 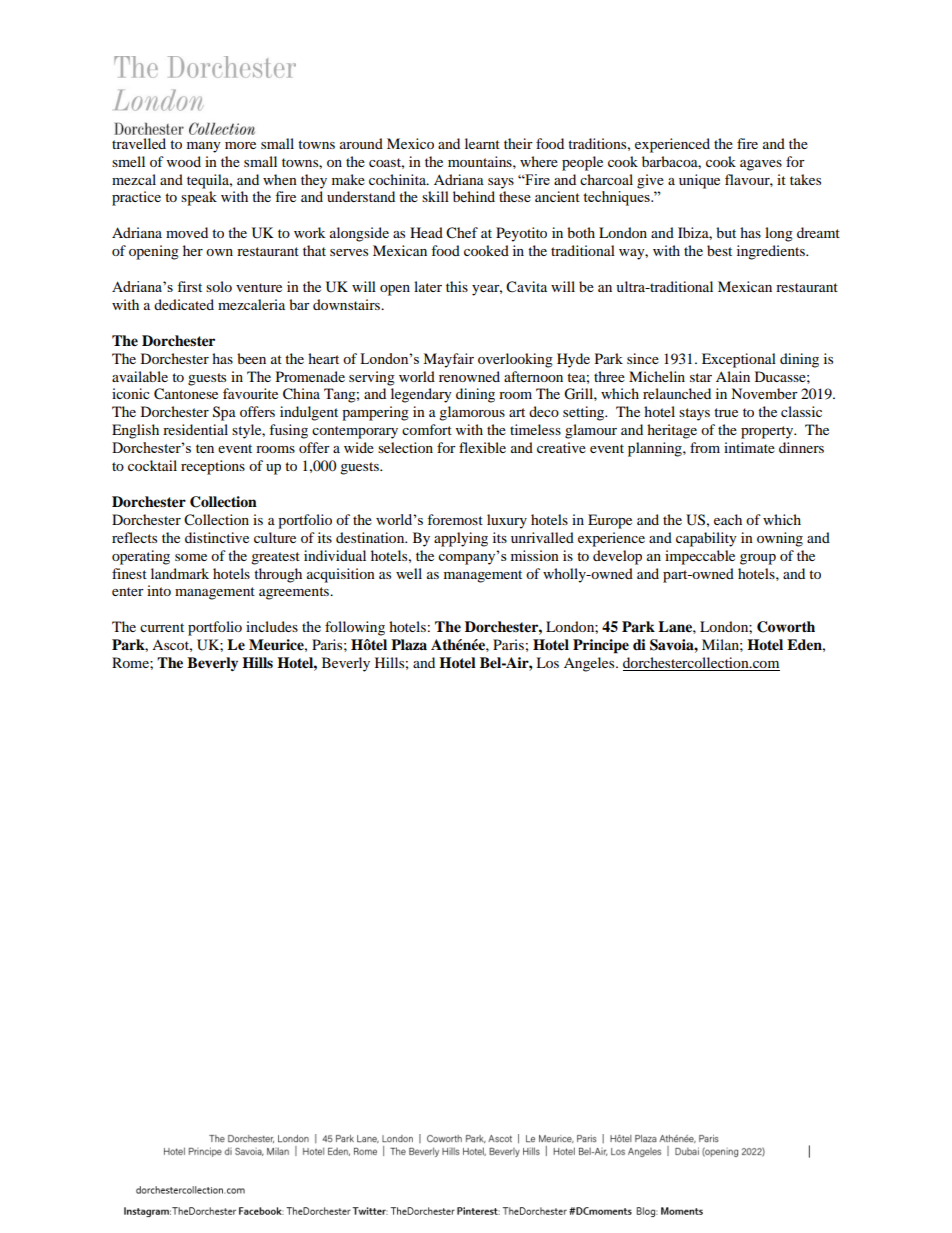 I want to click on current, so click(x=162, y=627).
